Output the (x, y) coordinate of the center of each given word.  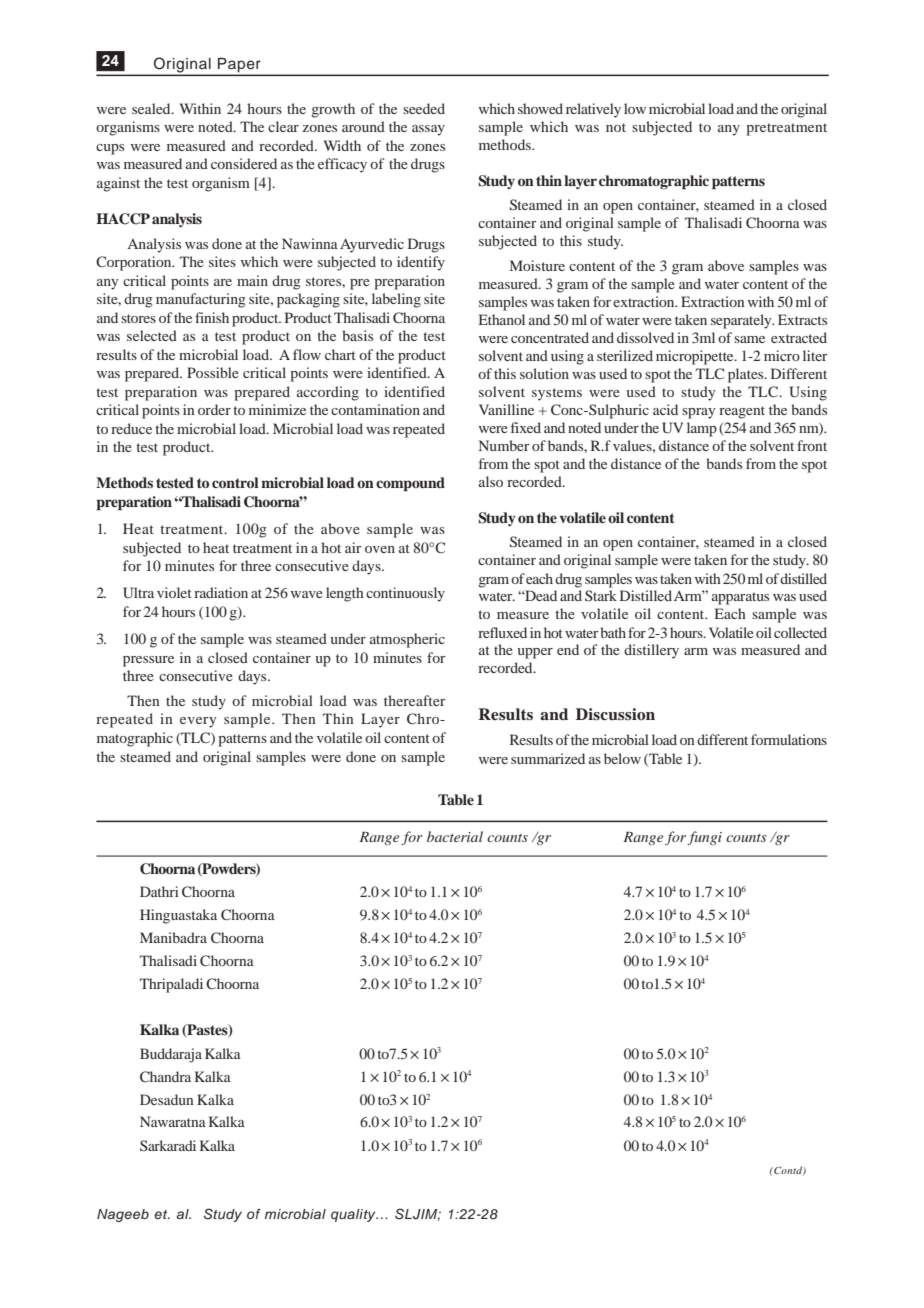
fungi (704, 838)
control (235, 482)
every (198, 722)
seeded (424, 108)
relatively (593, 110)
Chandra (165, 1076)
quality (354, 1215)
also (491, 481)
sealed (152, 108)
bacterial (455, 836)
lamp (702, 429)
